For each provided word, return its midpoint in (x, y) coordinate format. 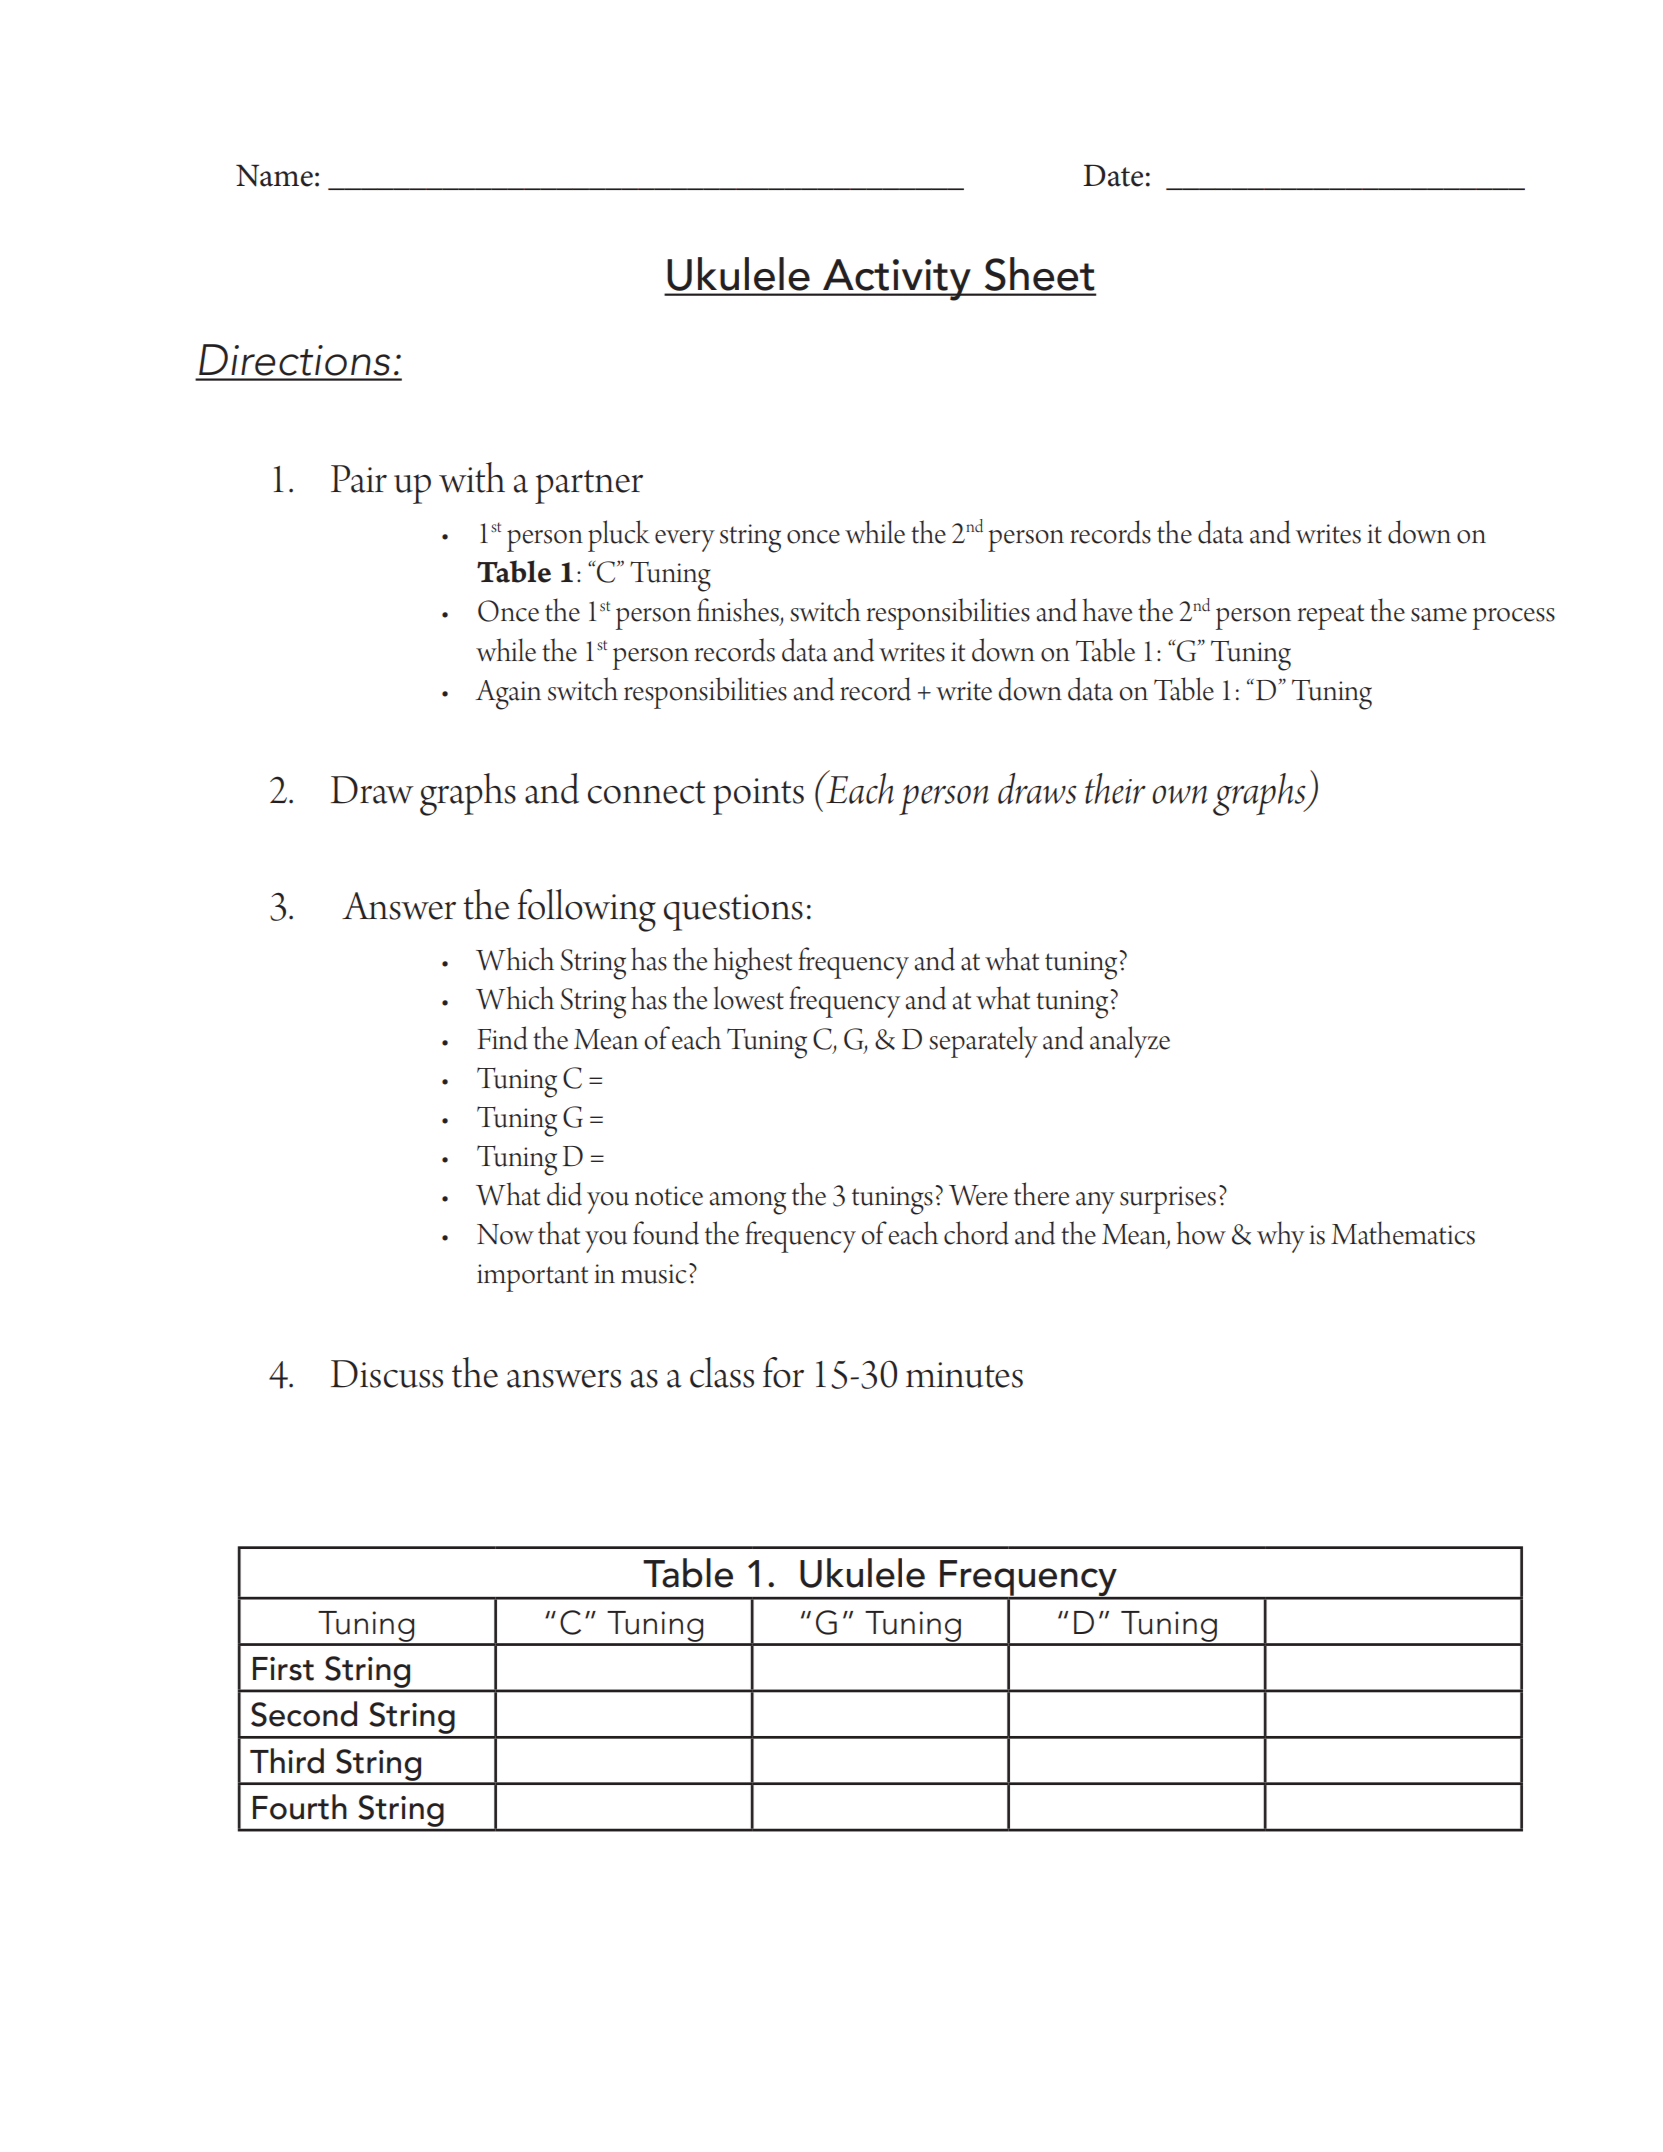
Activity (897, 280)
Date (1113, 175)
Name (274, 175)
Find (502, 1038)
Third (287, 1761)
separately (983, 1042)
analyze (1130, 1042)
